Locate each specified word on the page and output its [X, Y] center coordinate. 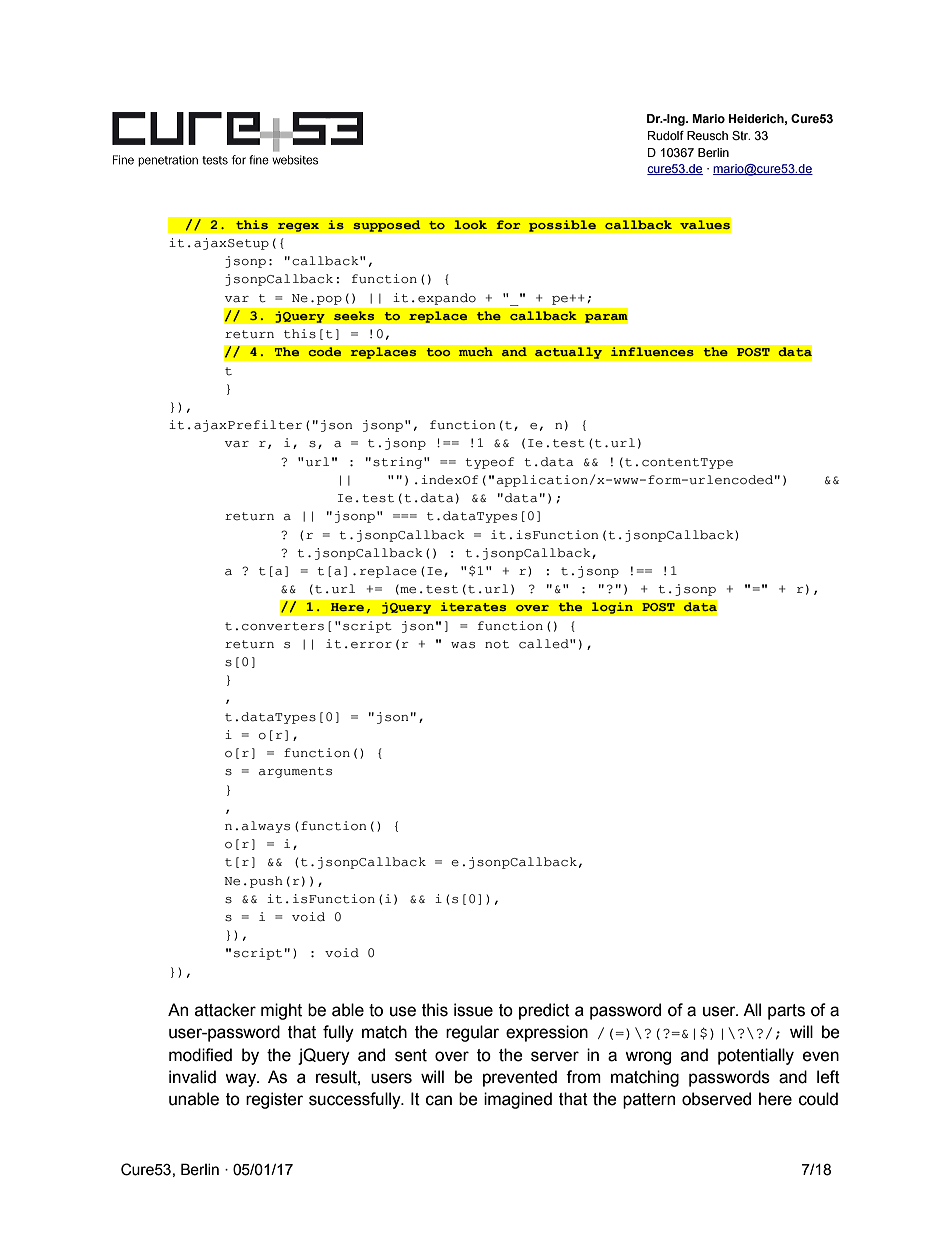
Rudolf [666, 135]
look [470, 225]
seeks [354, 316]
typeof [489, 463]
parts [786, 1012]
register [274, 1100]
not [497, 644]
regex [298, 227]
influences [652, 352]
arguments [295, 772]
